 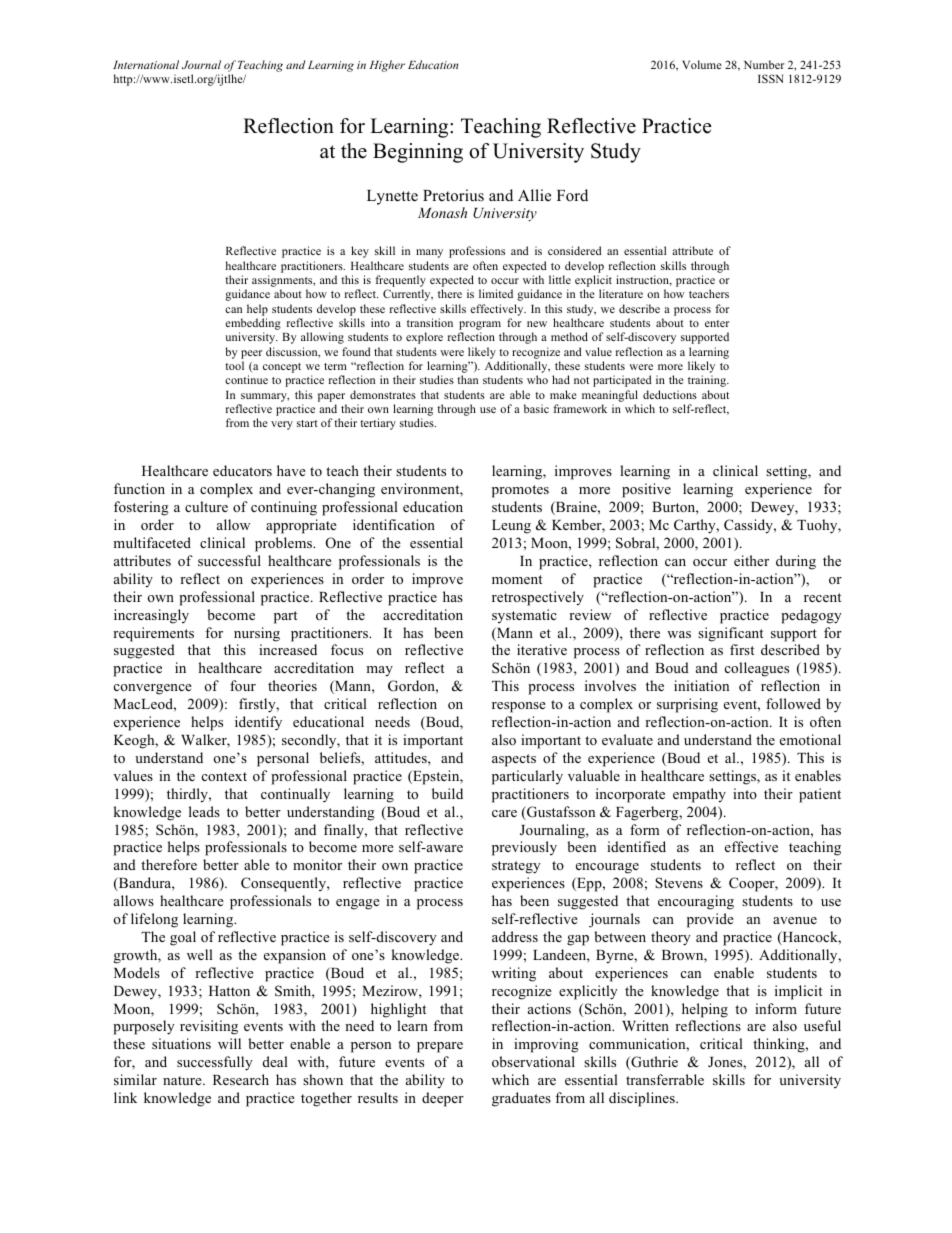 I want to click on nature, so click(x=183, y=1080).
